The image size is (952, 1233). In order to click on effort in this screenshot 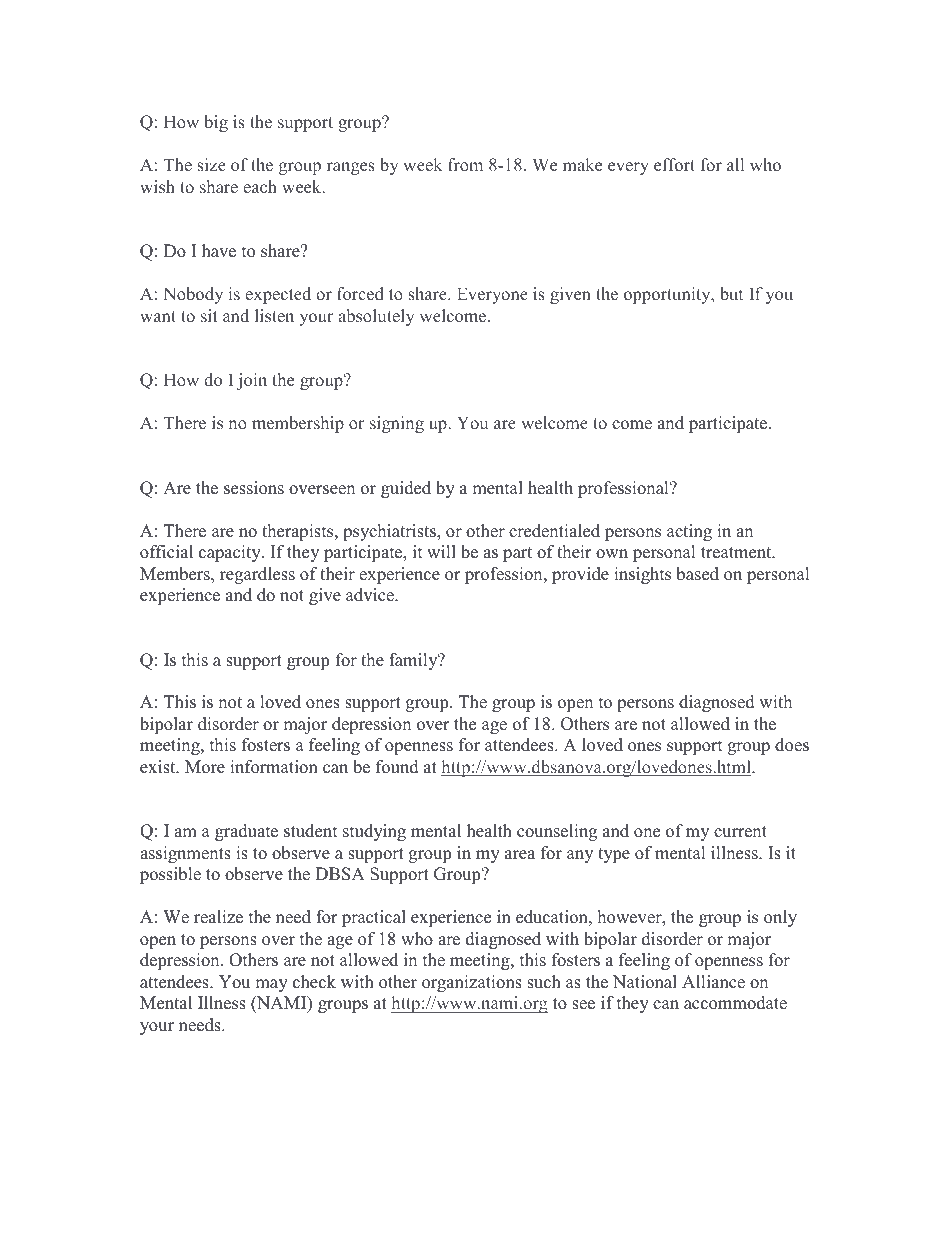, I will do `click(674, 164)`.
